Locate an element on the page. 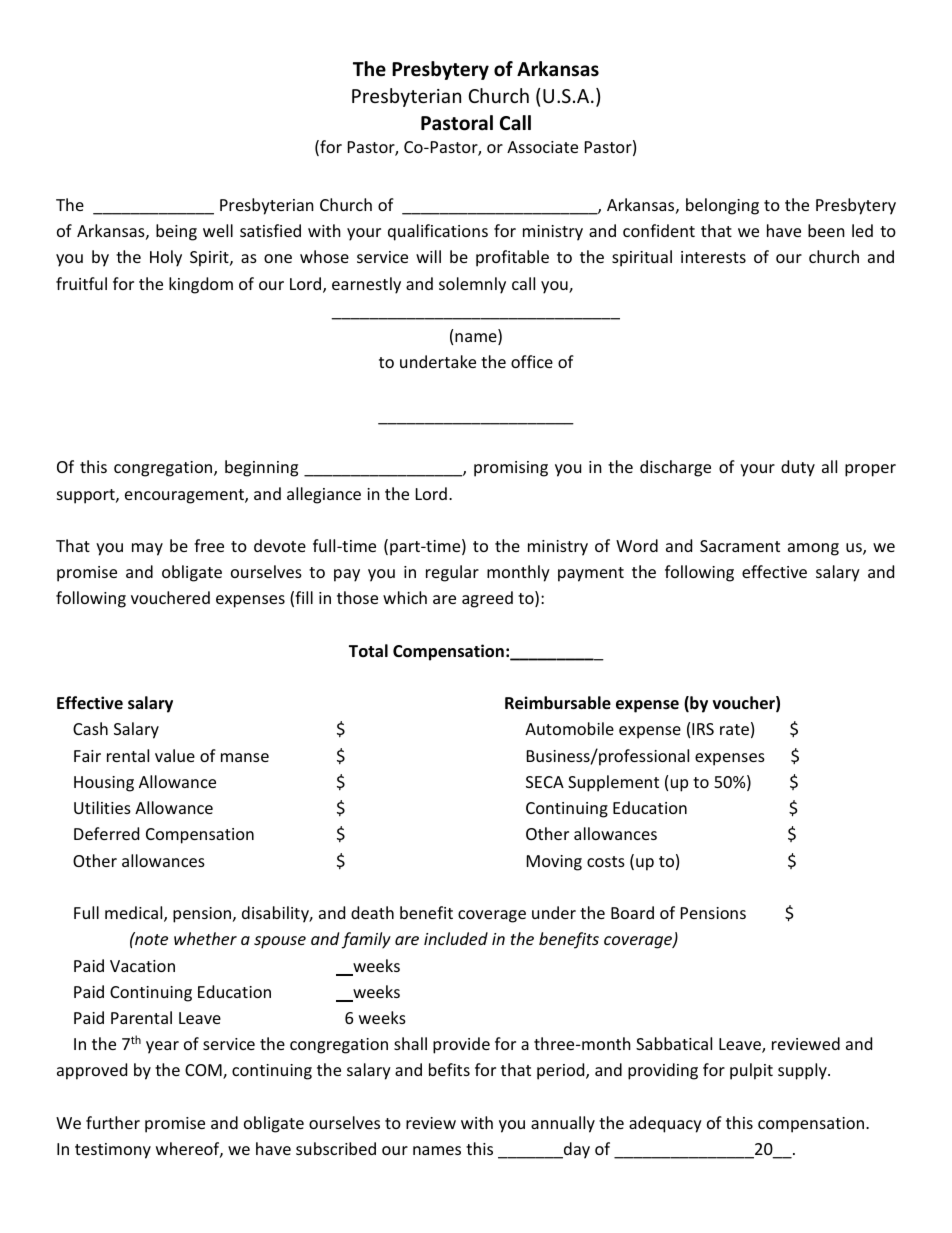  IRS is located at coordinates (703, 729).
